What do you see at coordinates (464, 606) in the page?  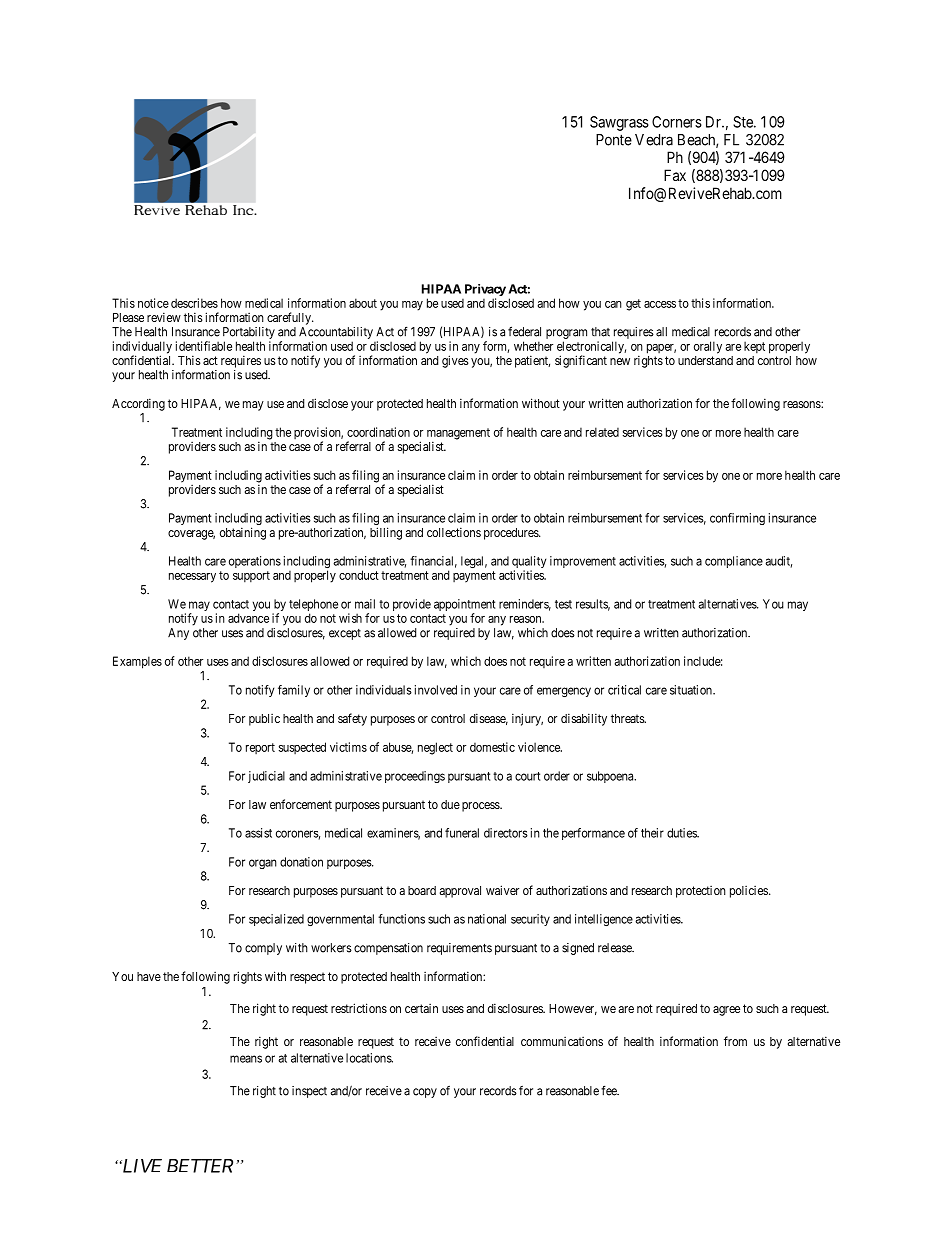 I see `appointment` at bounding box center [464, 606].
